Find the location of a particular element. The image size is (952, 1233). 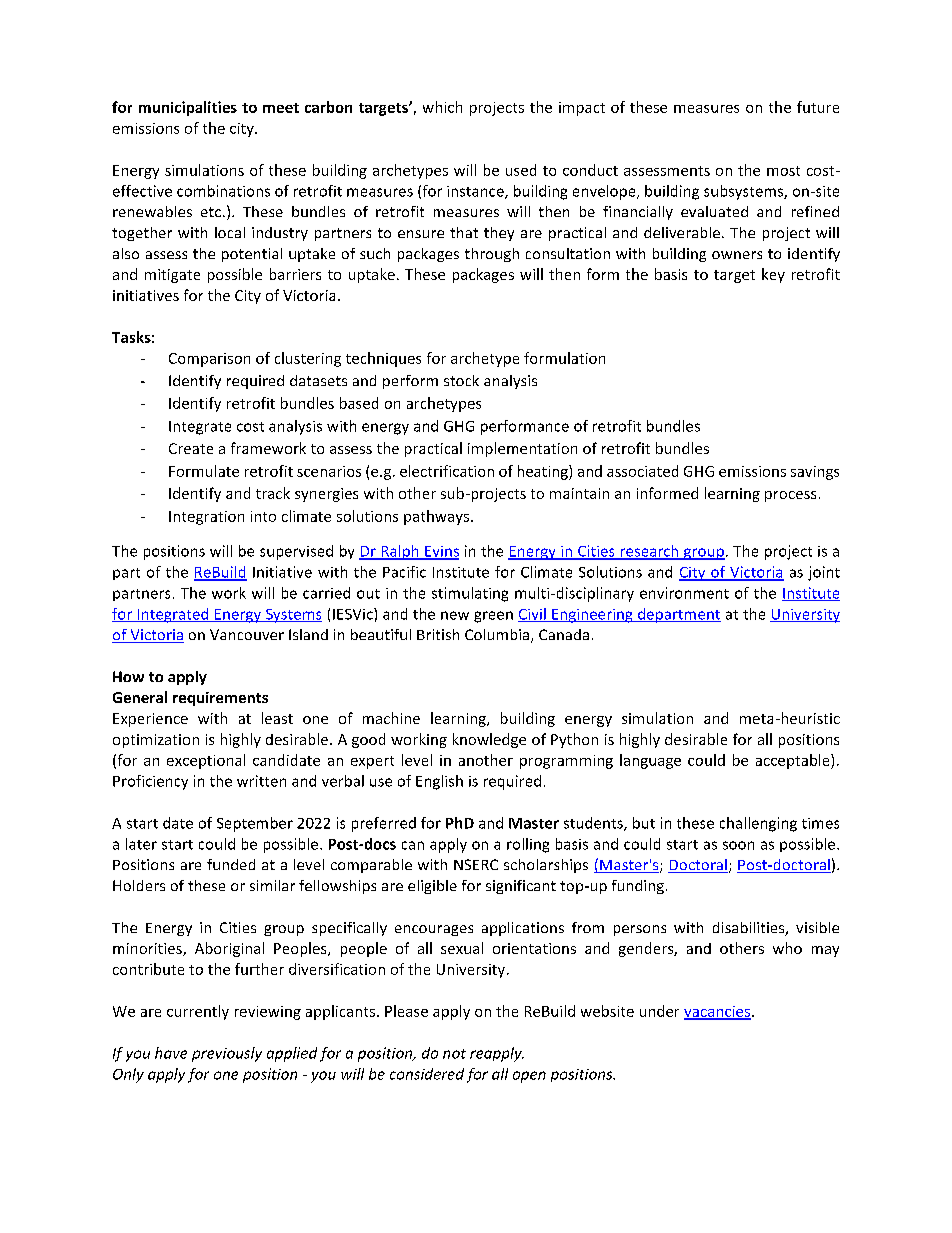

considered is located at coordinates (427, 1074).
